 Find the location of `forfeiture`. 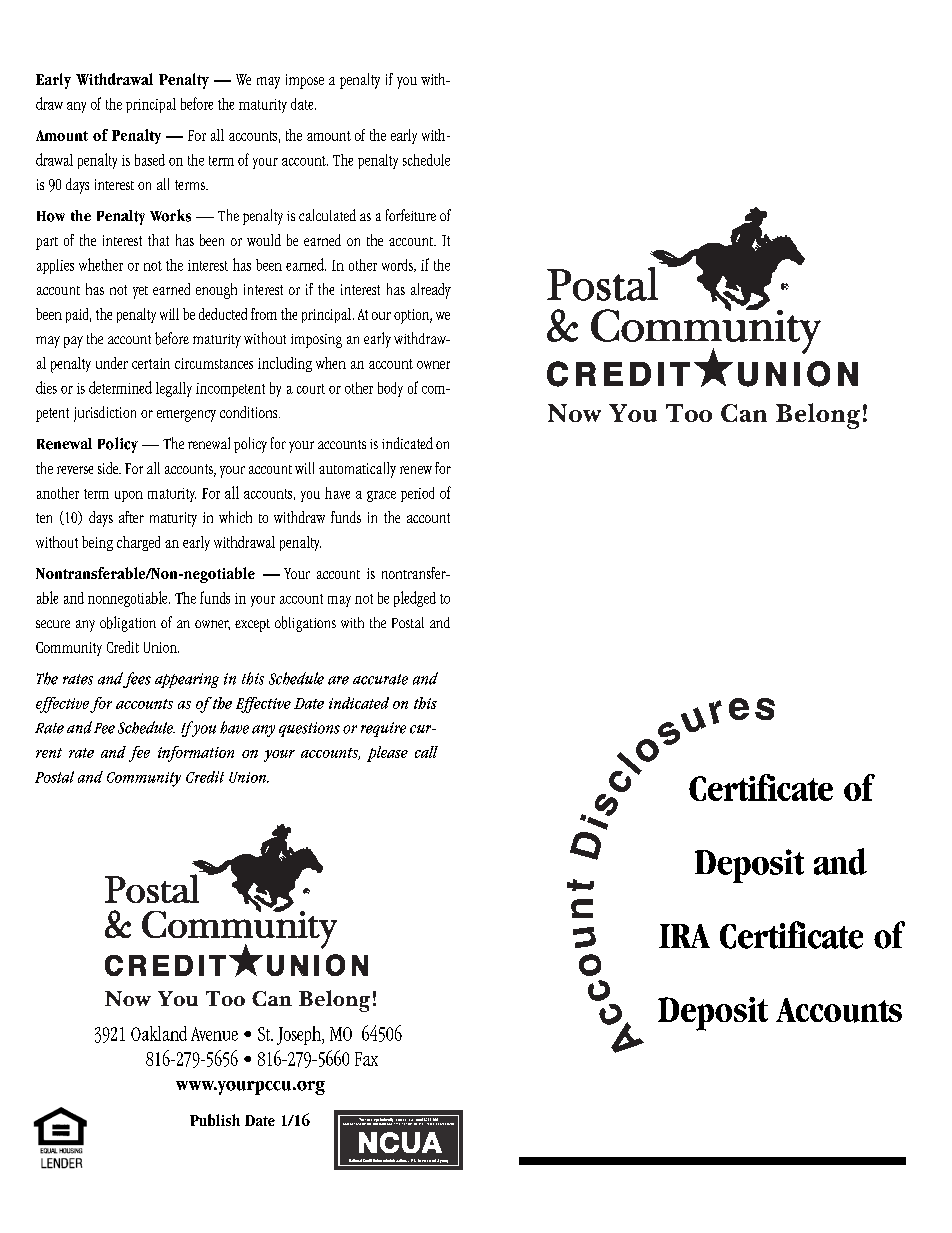

forfeiture is located at coordinates (411, 215).
